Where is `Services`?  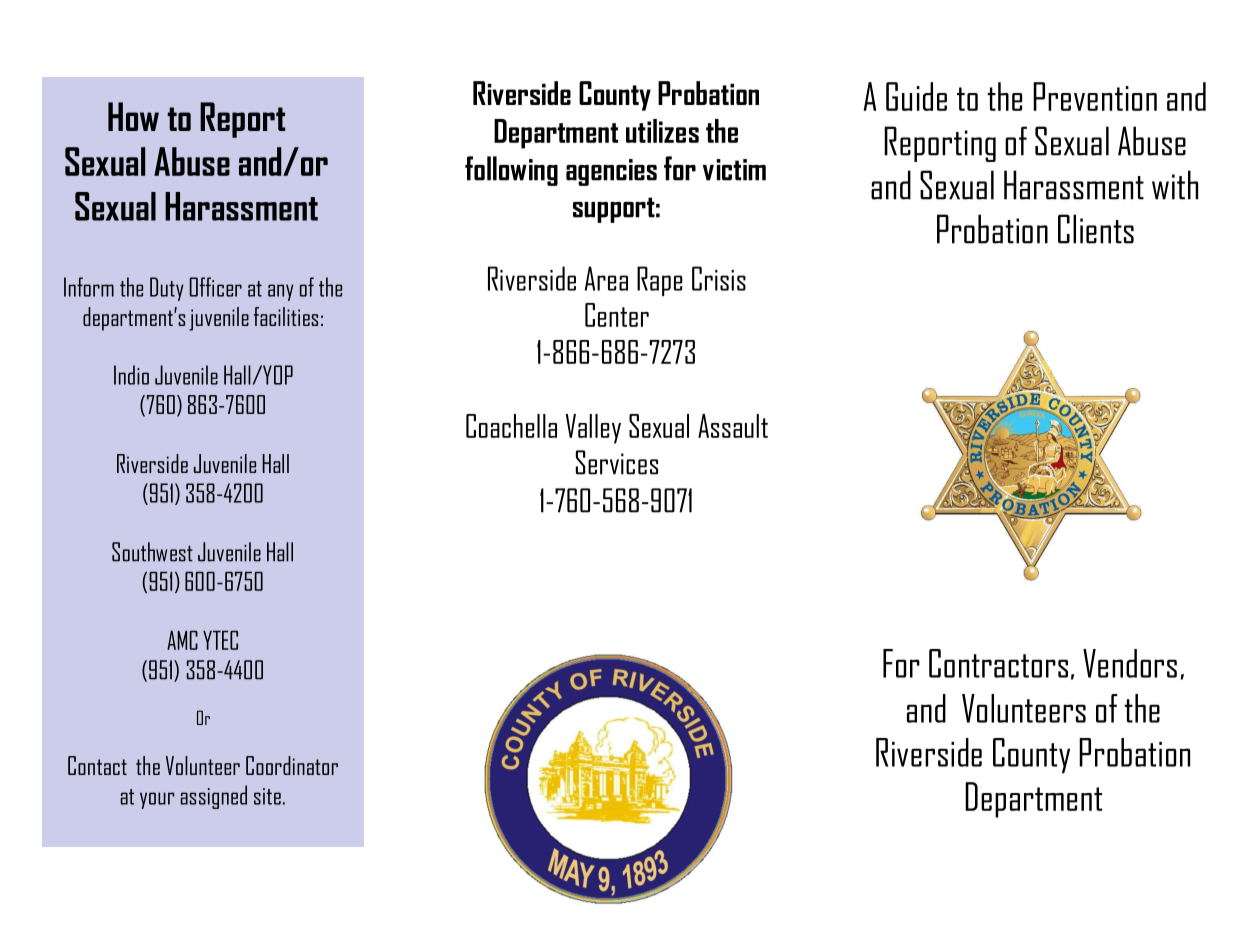 Services is located at coordinates (617, 462).
